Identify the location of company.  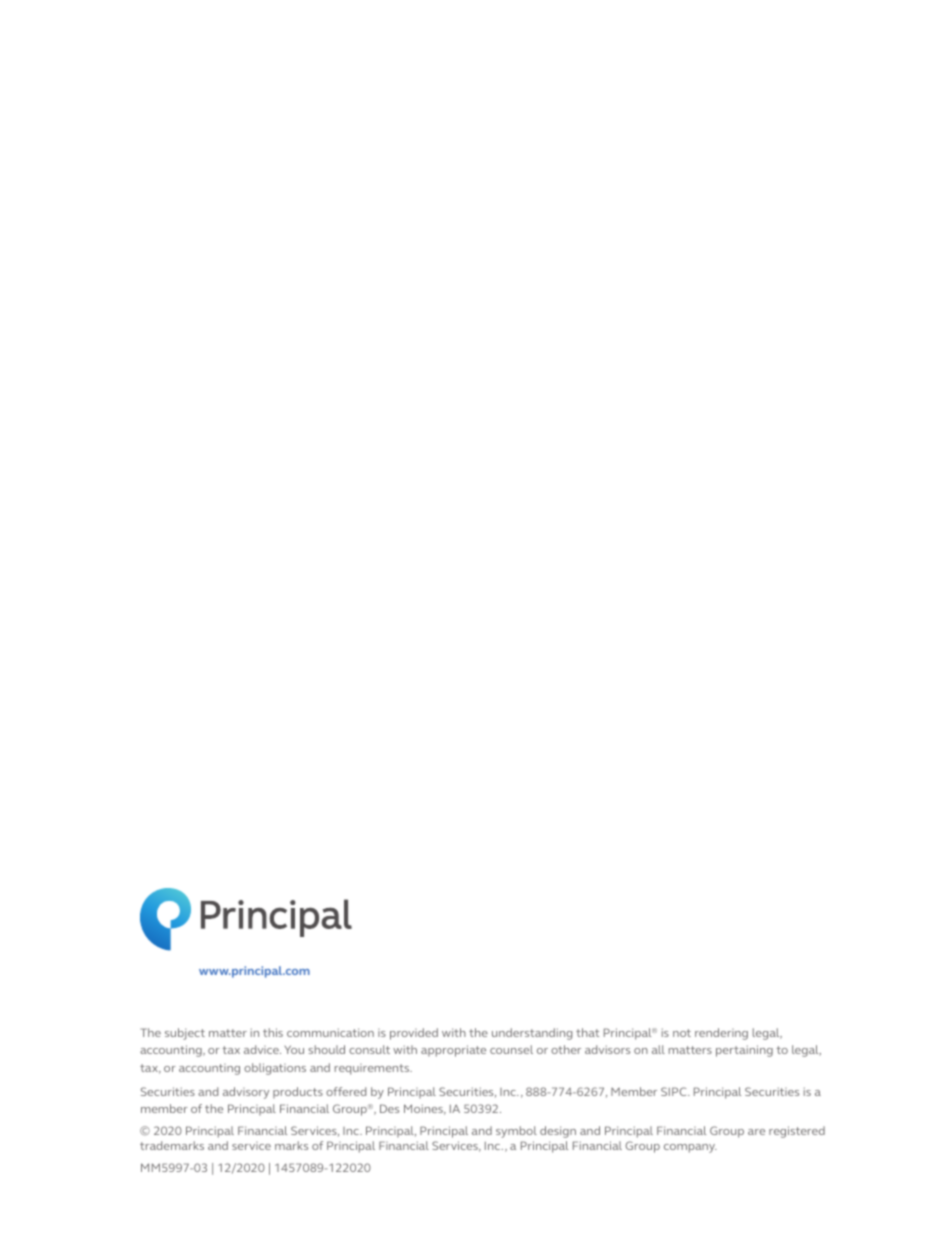
(690, 1148).
